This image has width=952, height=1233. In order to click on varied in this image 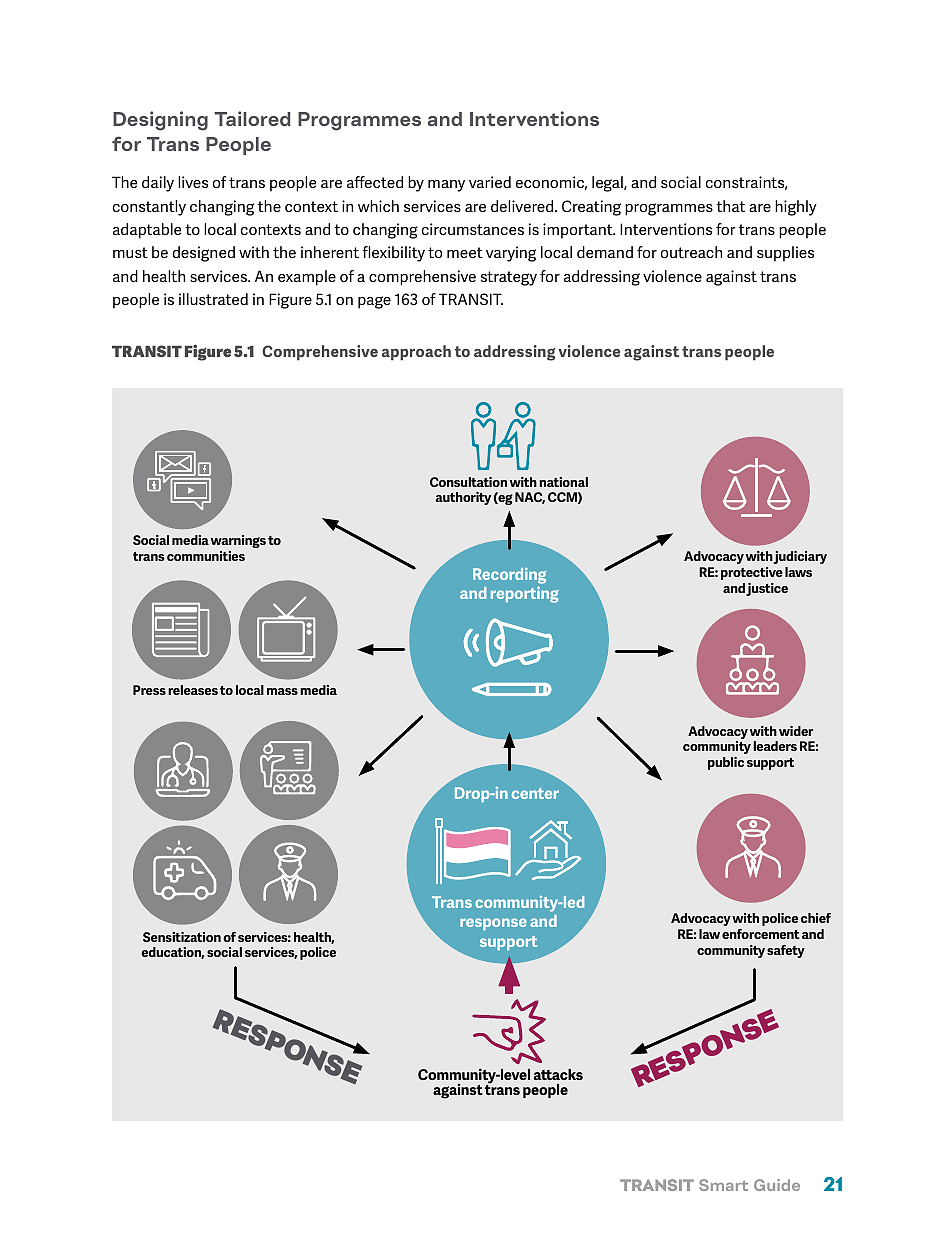, I will do `click(490, 182)`.
